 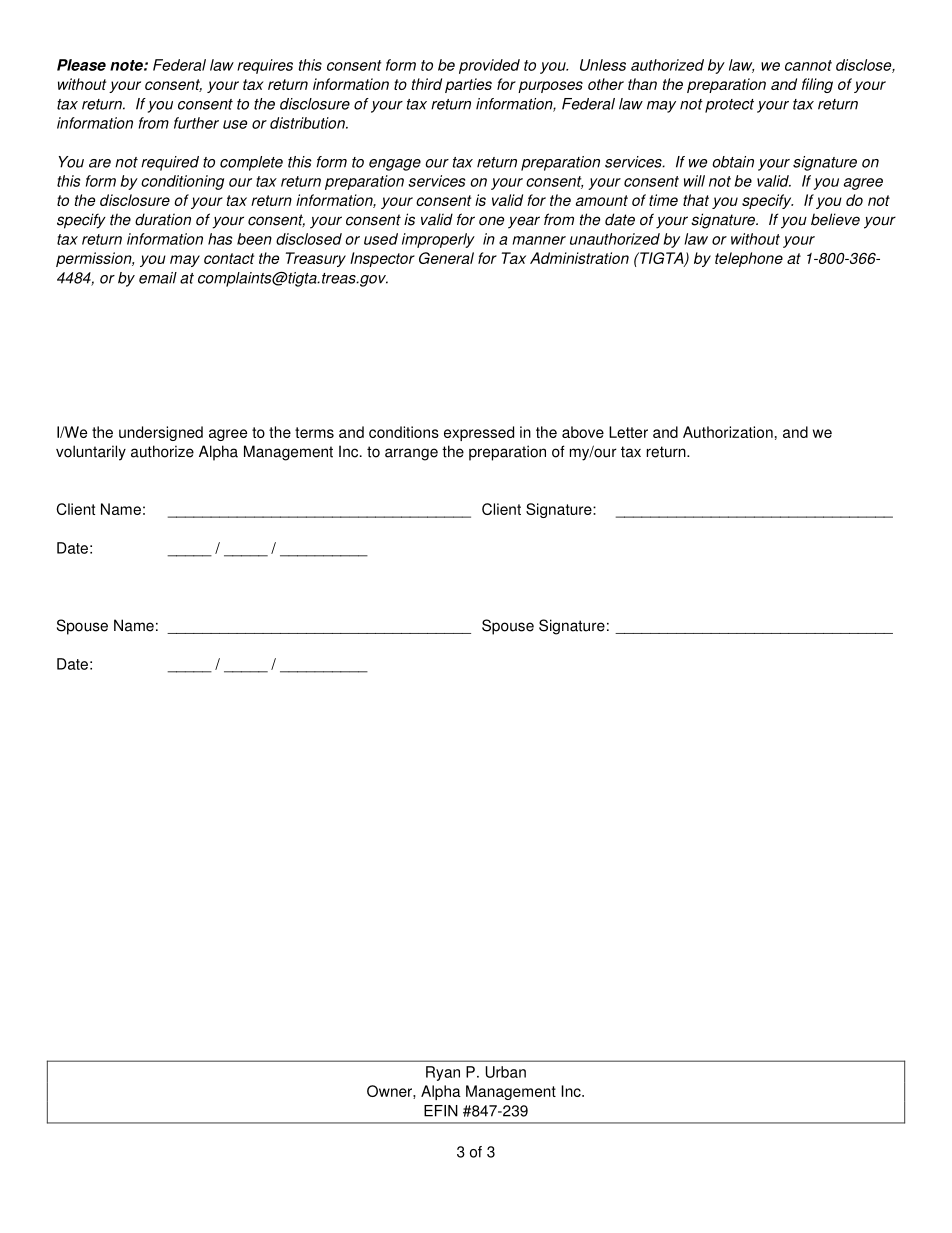 I want to click on arrange, so click(x=411, y=454).
